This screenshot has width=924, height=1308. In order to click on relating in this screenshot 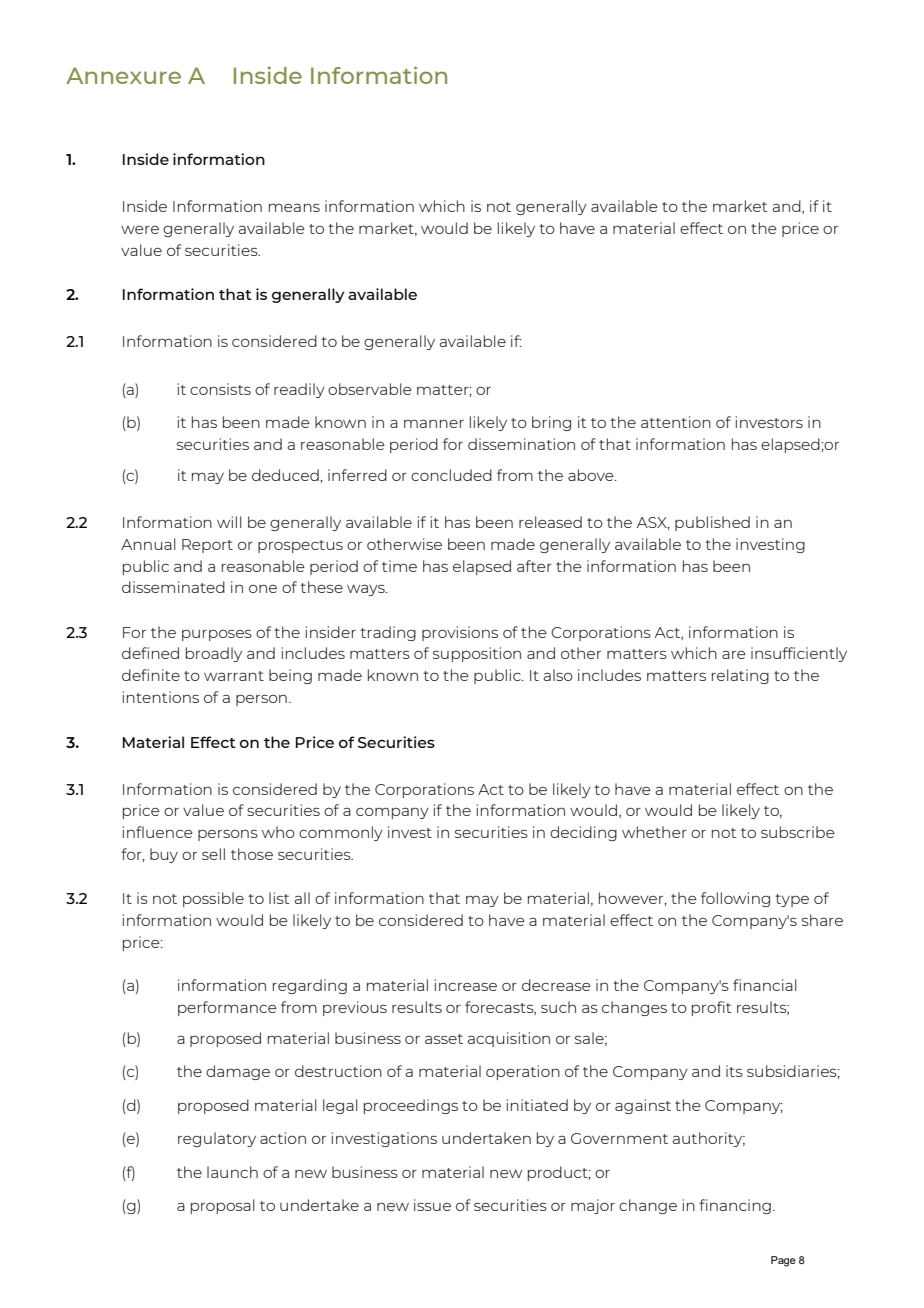, I will do `click(740, 676)`.
